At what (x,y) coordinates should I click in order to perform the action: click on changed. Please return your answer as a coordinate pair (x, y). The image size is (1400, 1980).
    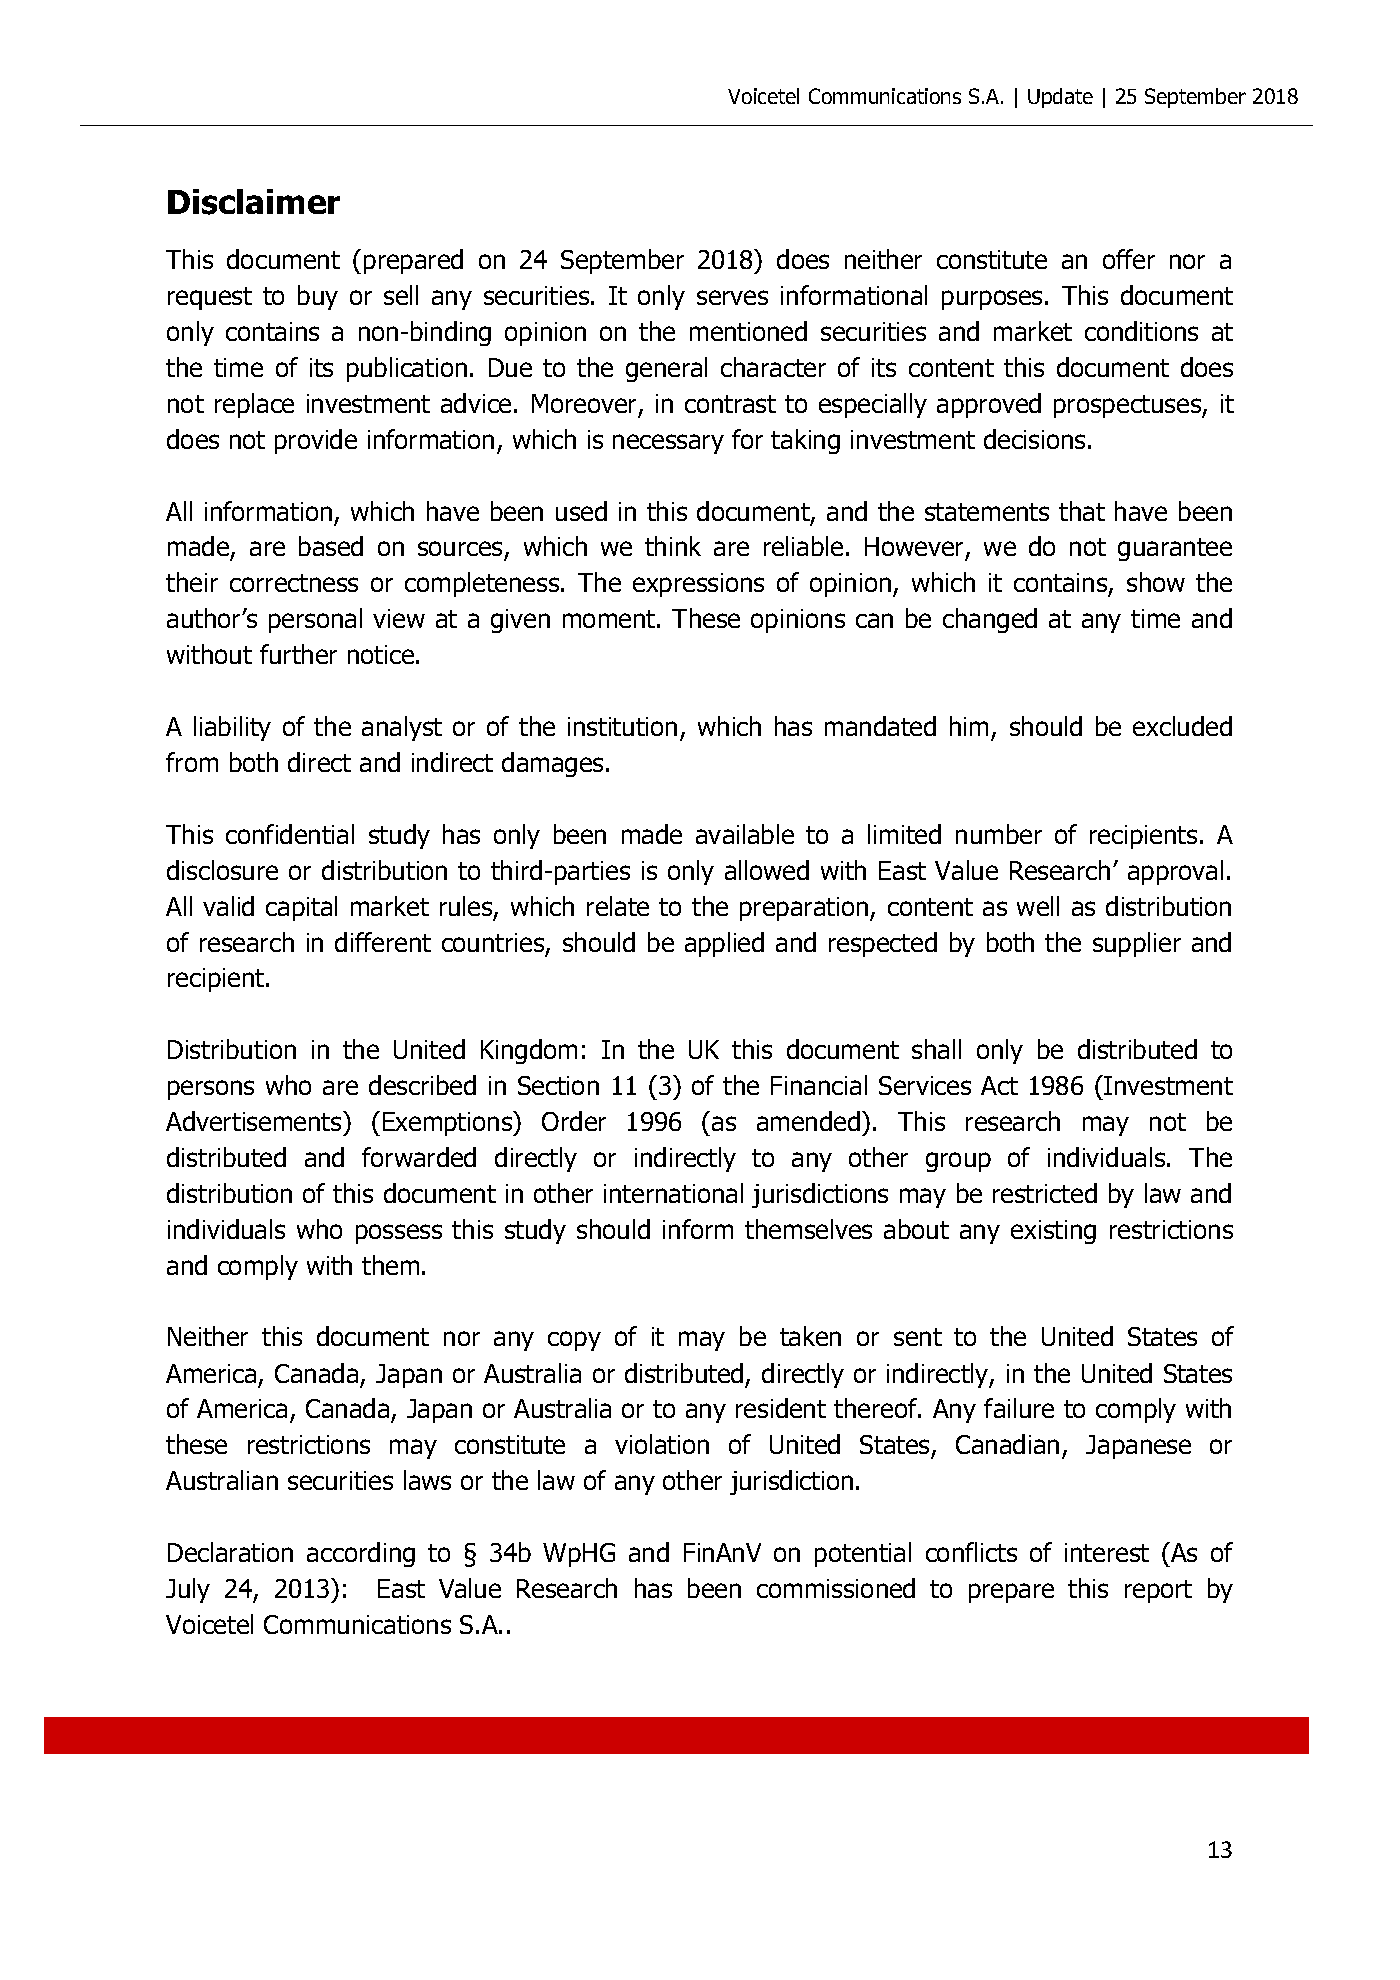
    Looking at the image, I should click on (990, 620).
